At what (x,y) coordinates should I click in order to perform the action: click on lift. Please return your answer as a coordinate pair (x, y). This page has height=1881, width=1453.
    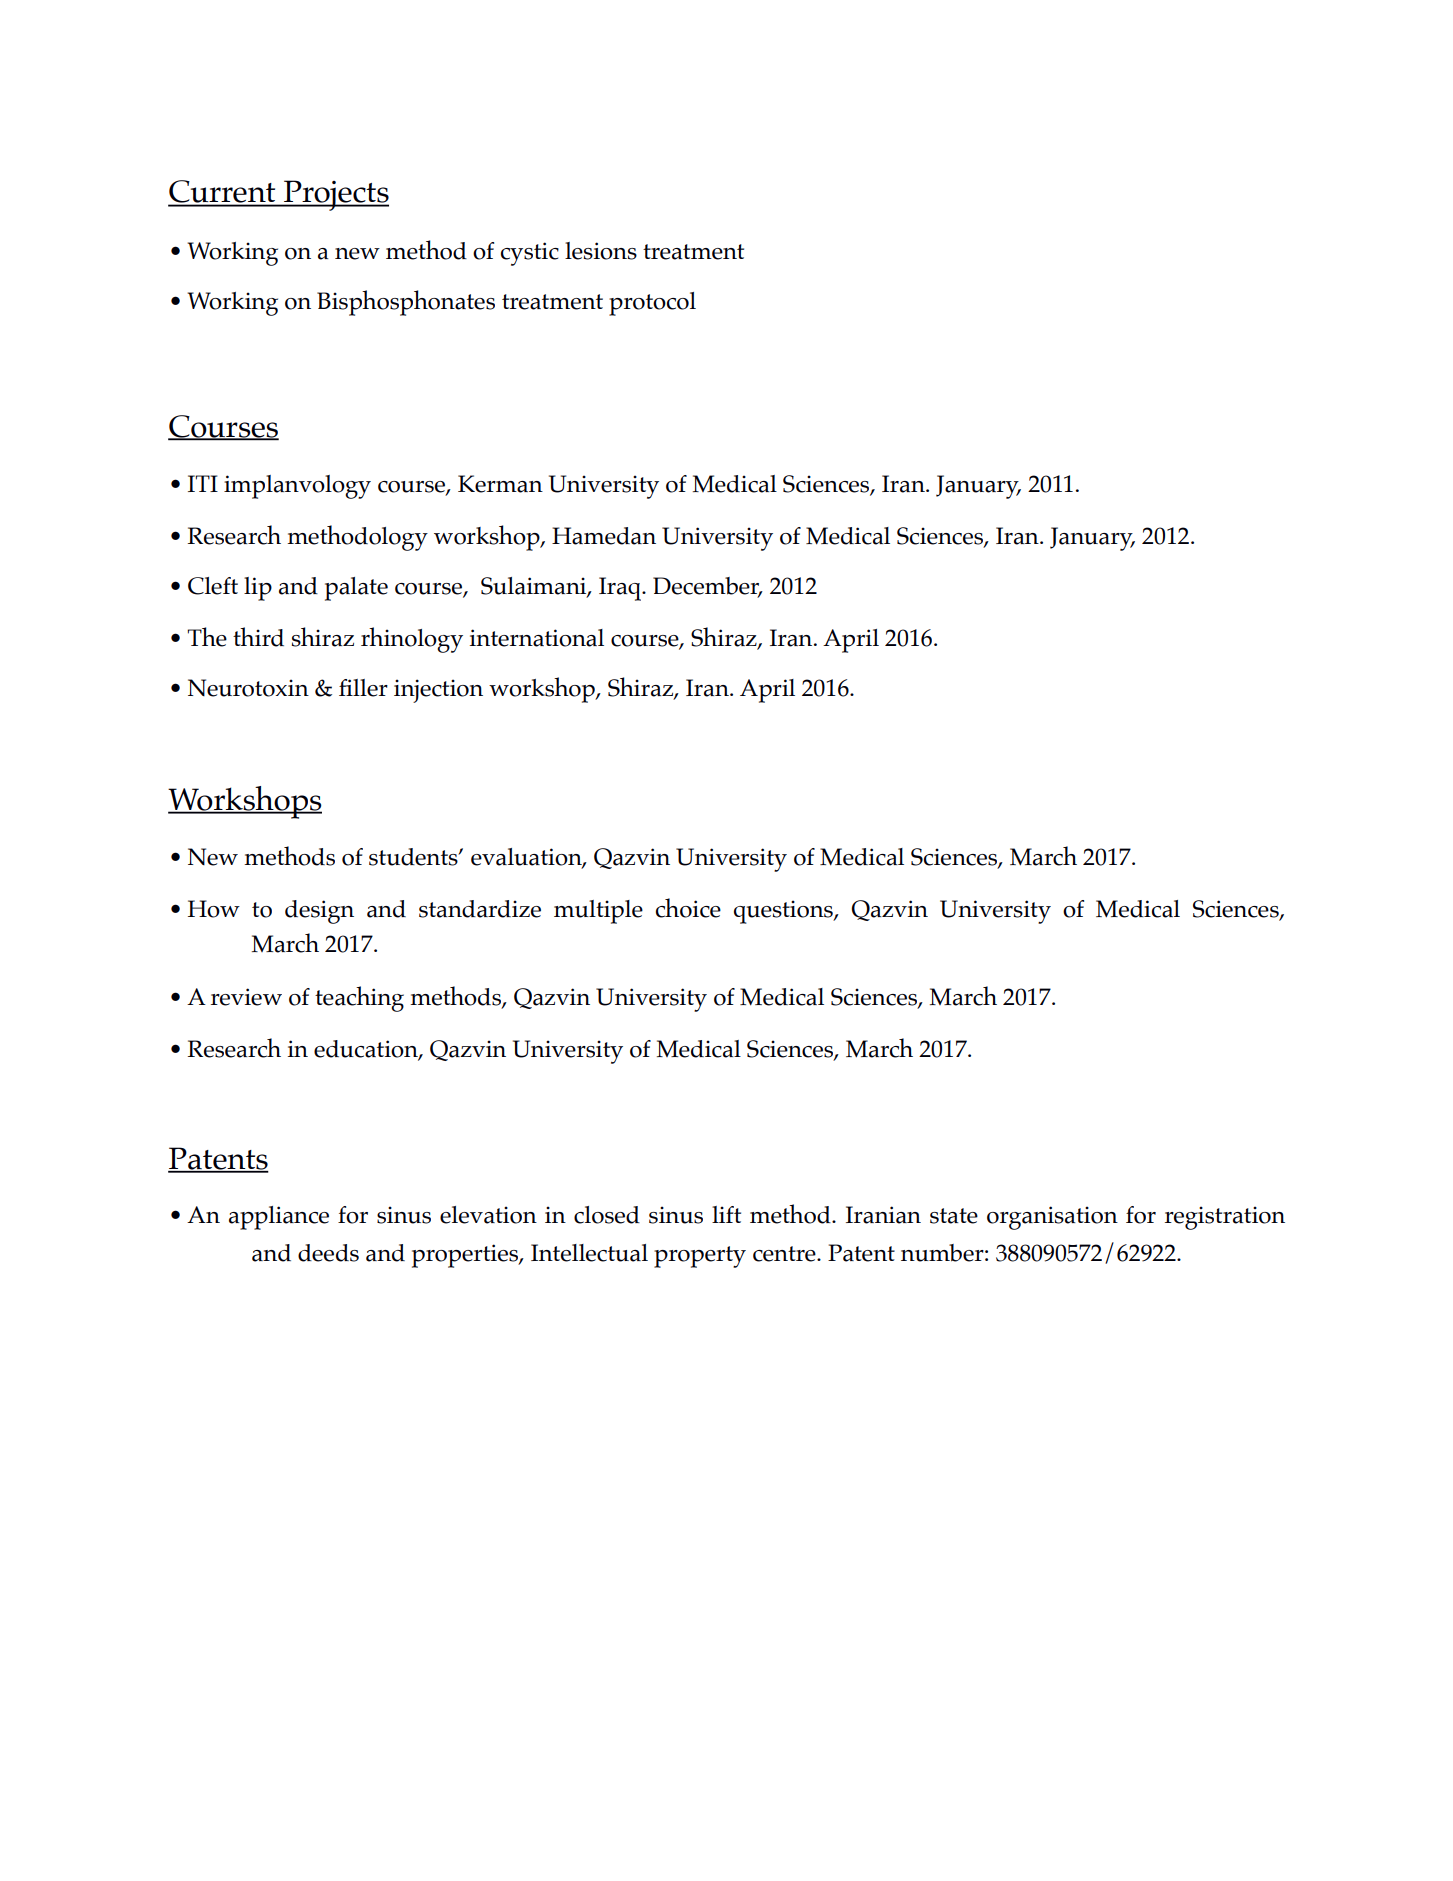
    Looking at the image, I should click on (726, 1214).
